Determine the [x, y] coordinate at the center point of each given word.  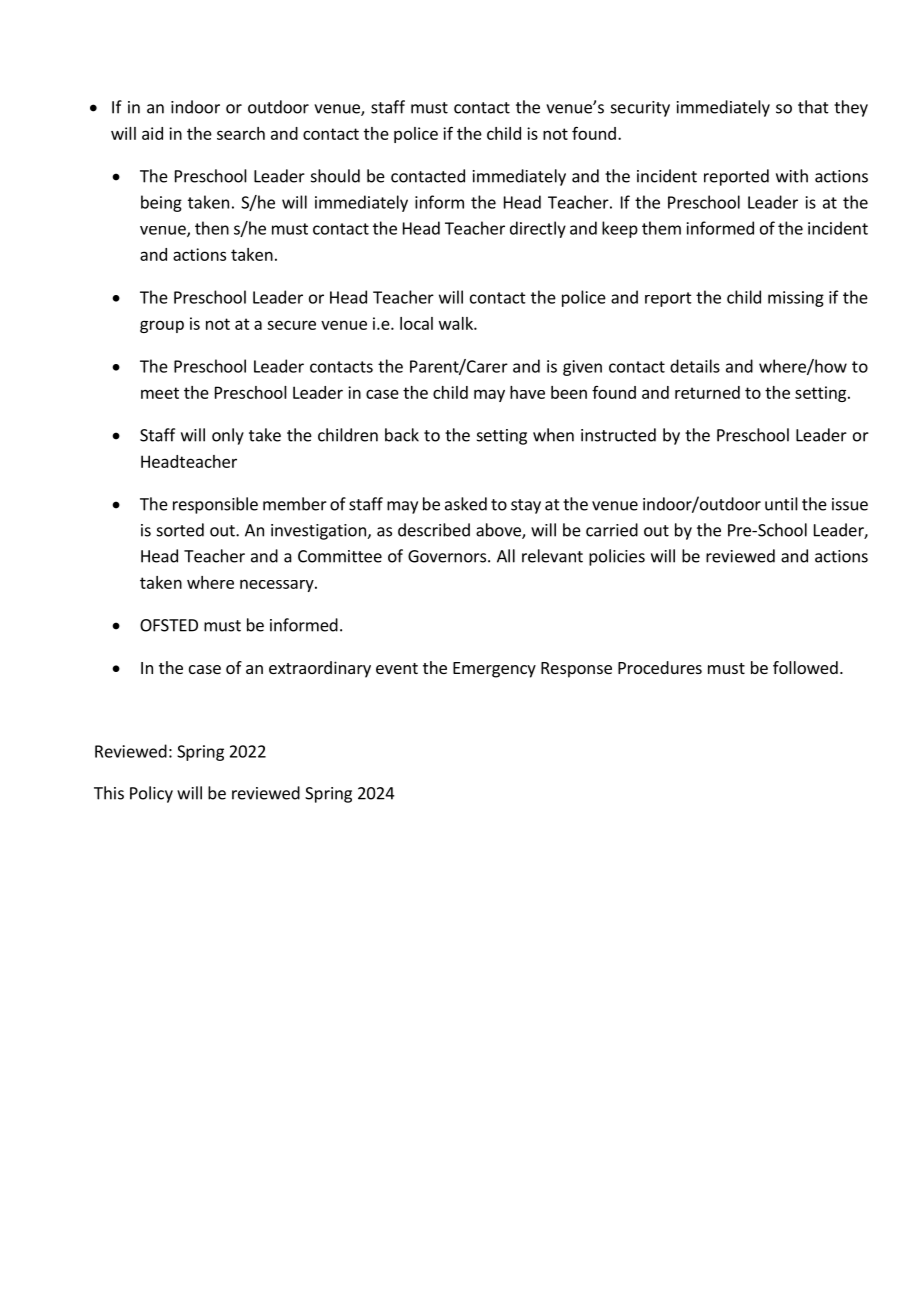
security [640, 109]
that [813, 107]
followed [805, 667]
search [241, 133]
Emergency [494, 670]
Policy [151, 794]
